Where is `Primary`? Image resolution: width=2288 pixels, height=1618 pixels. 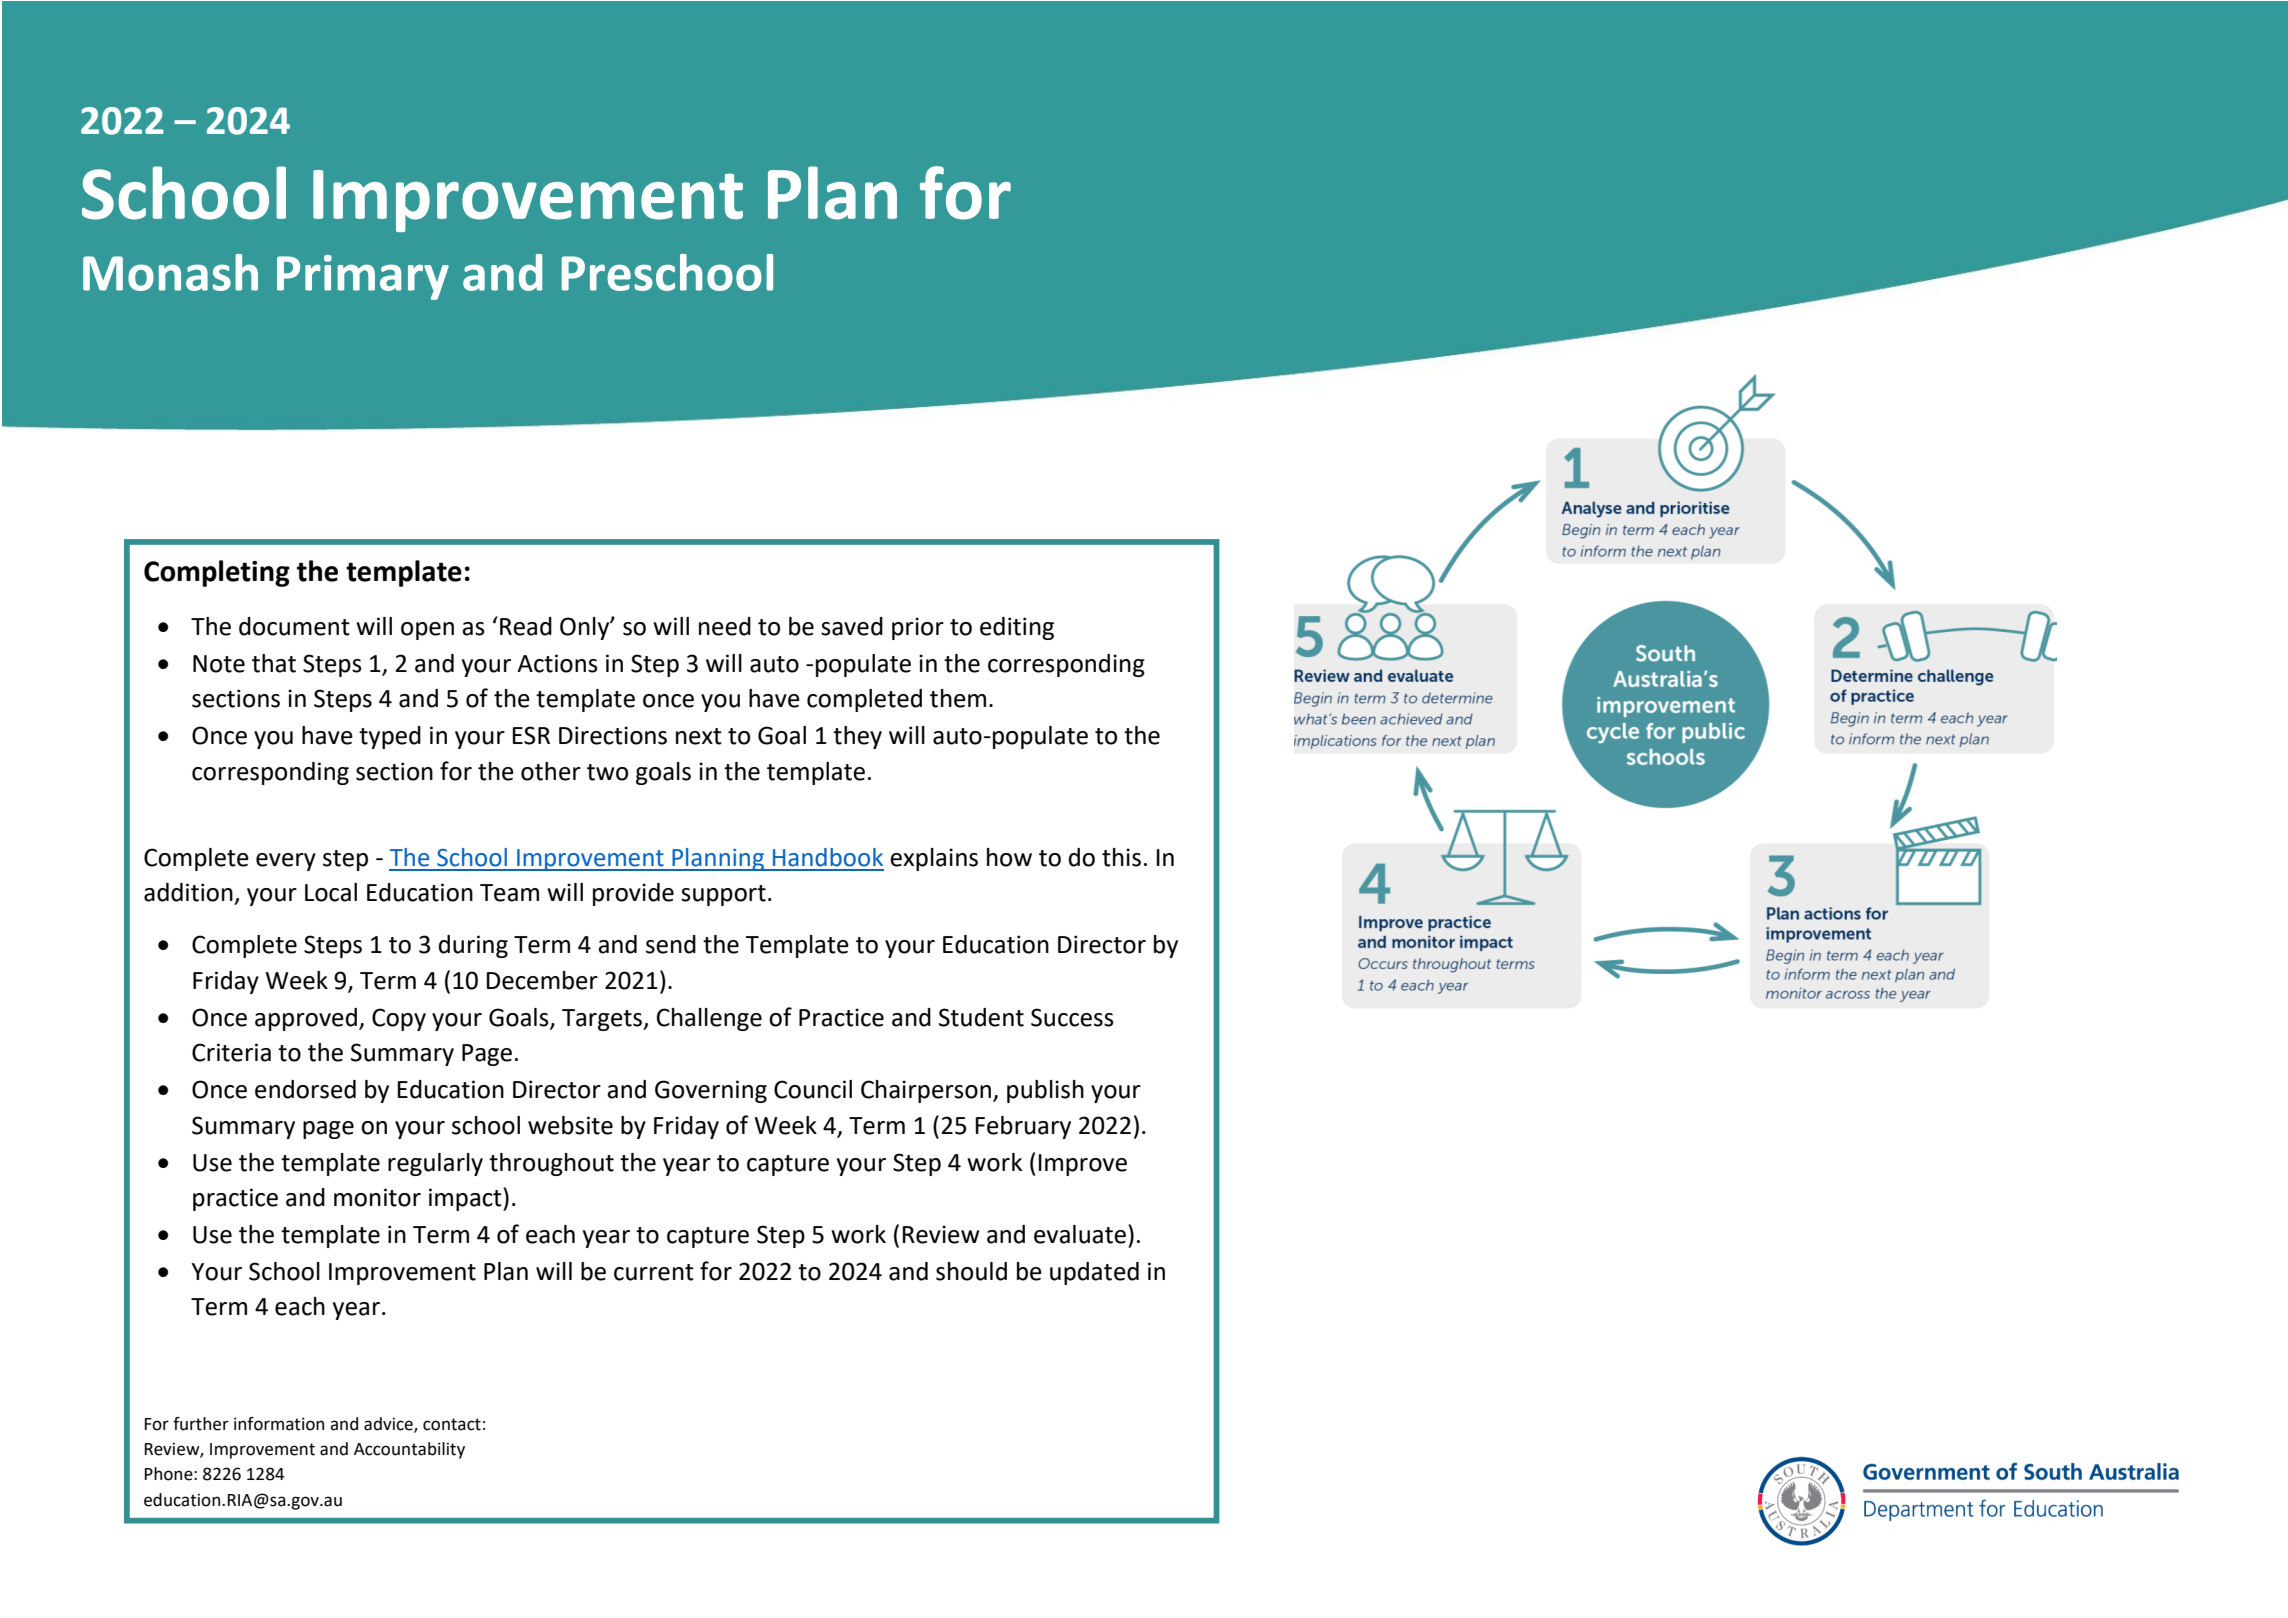
Primary is located at coordinates (363, 277).
